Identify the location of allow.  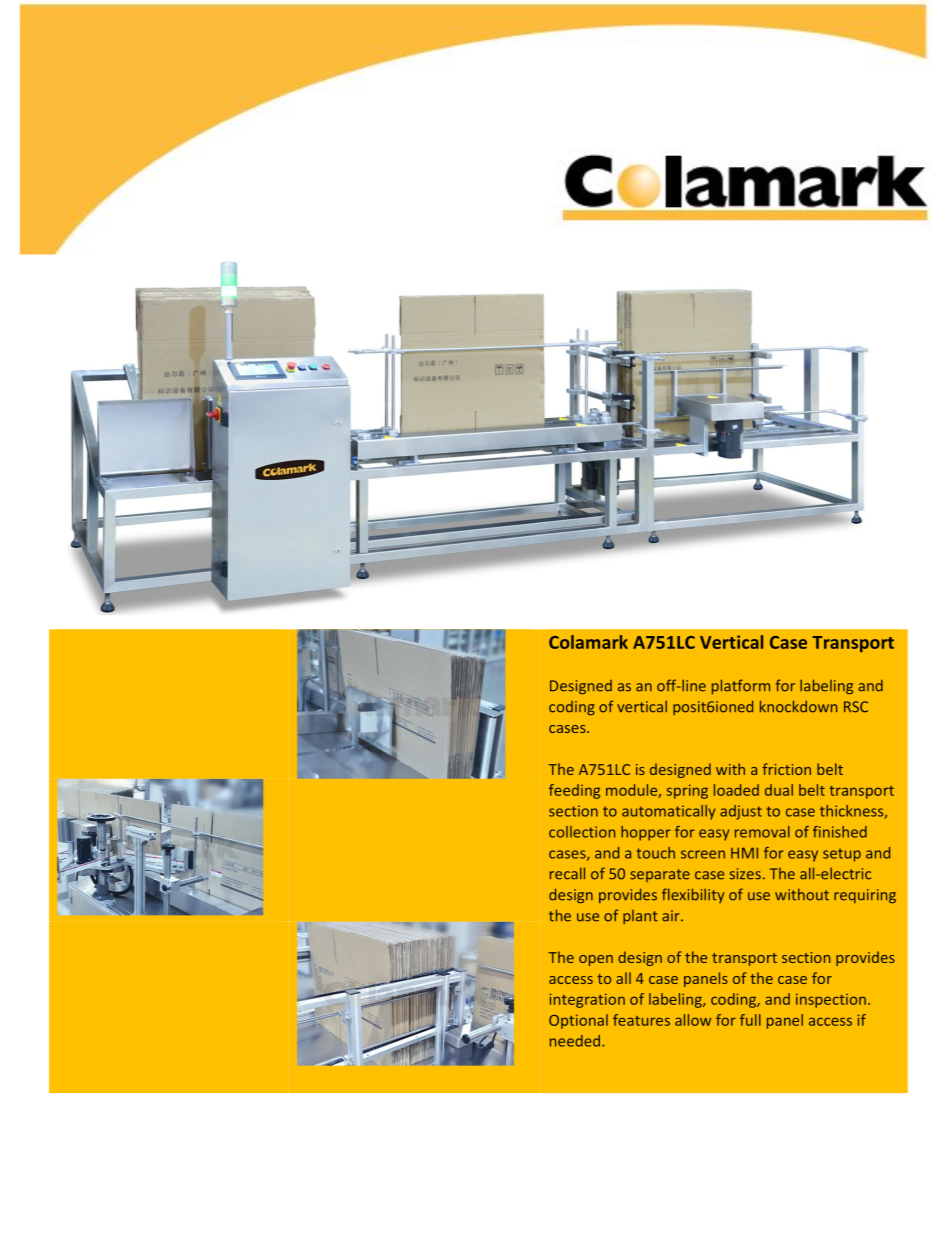
(693, 1020).
